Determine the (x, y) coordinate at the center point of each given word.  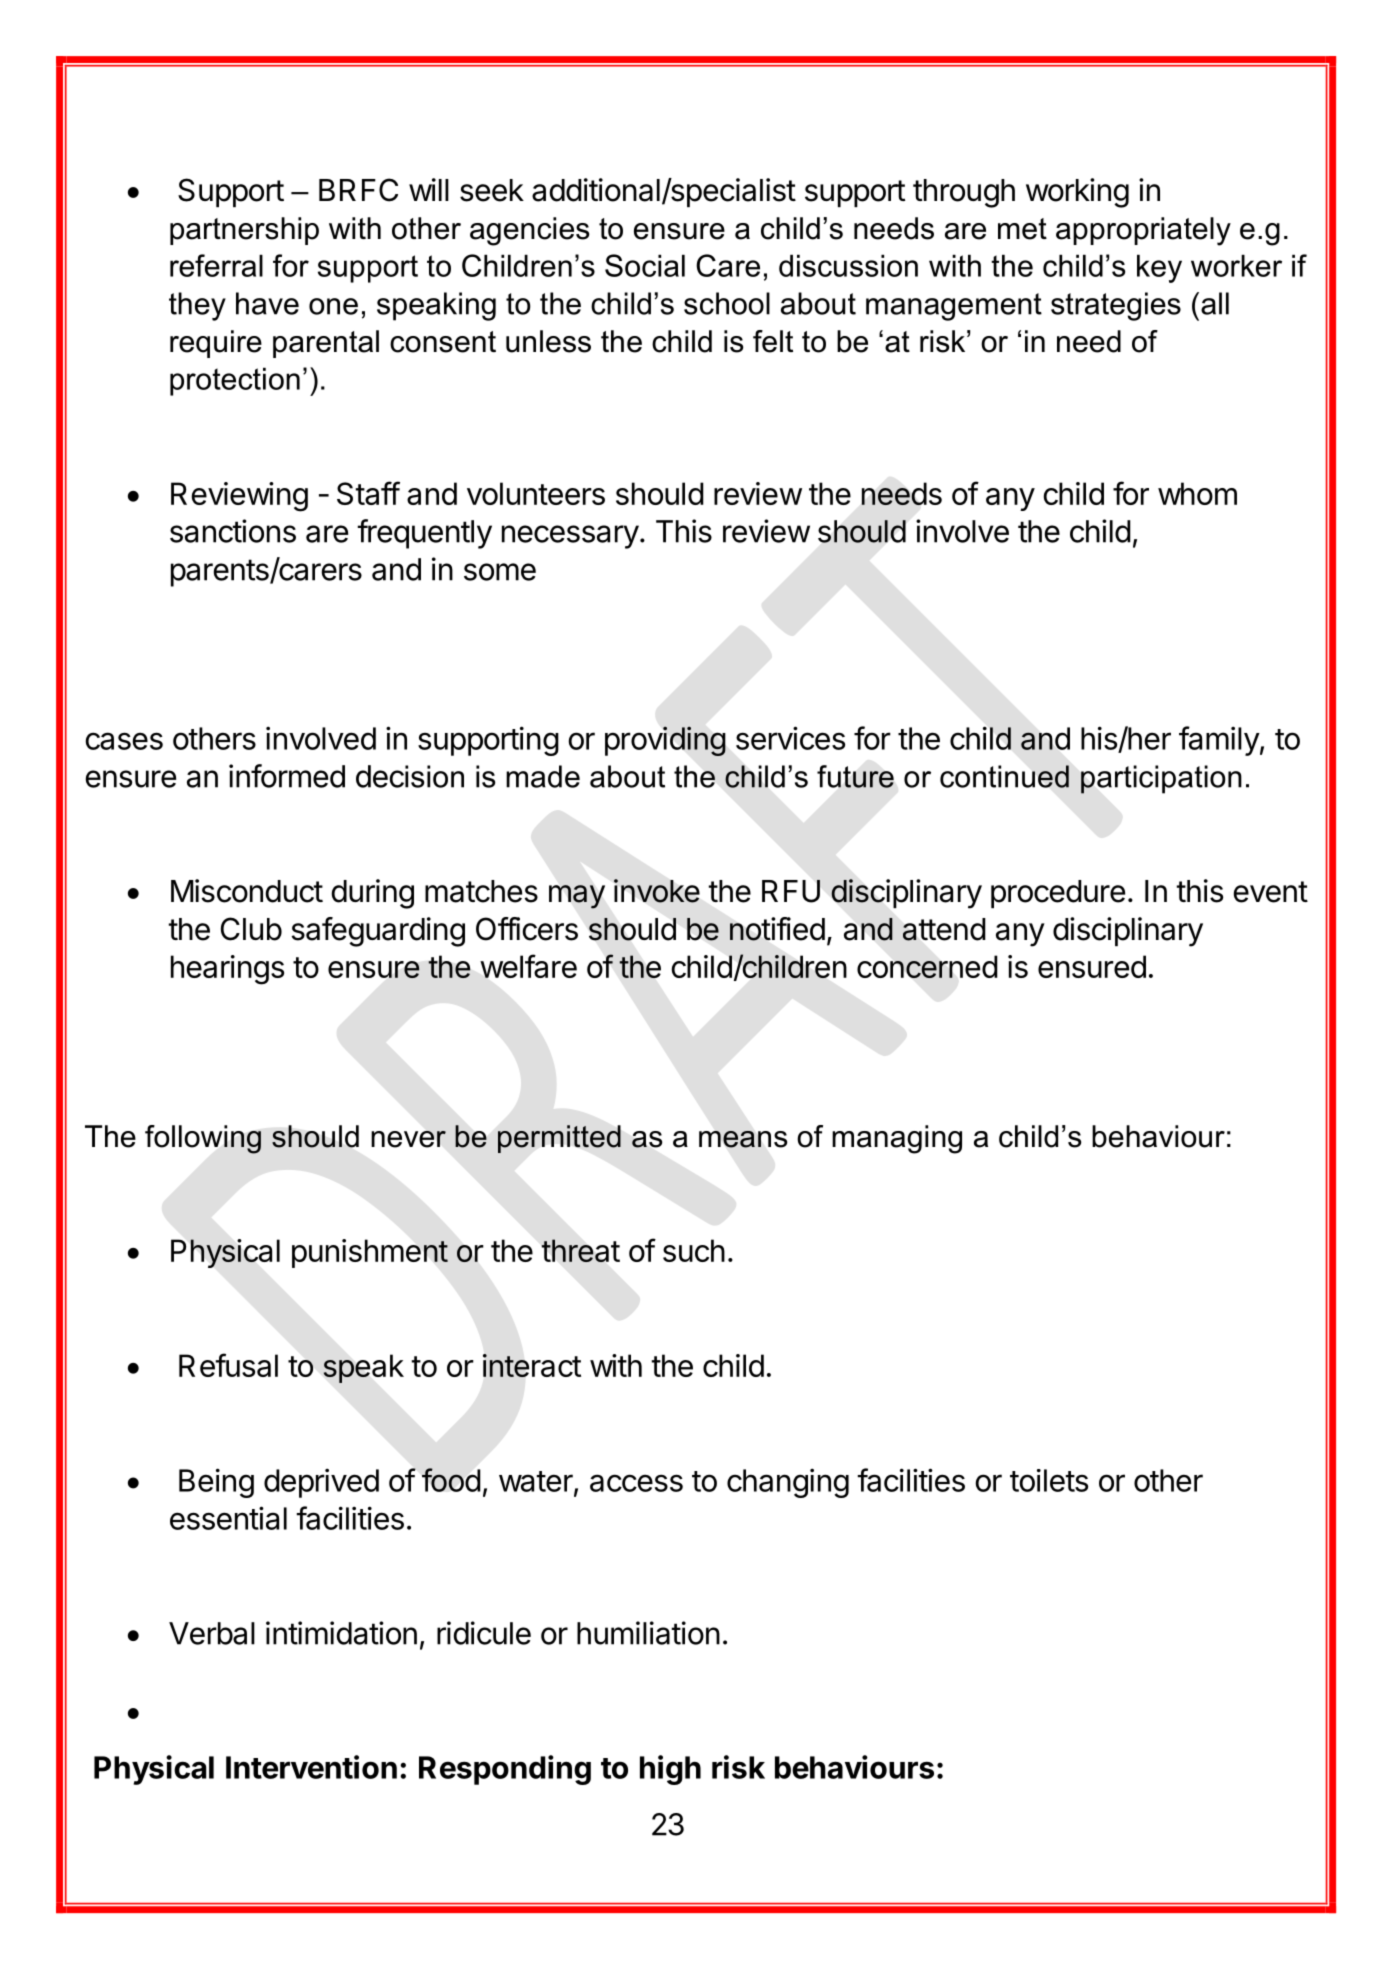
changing (788, 1483)
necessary (570, 537)
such (694, 1250)
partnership (244, 231)
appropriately (1143, 231)
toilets (1049, 1480)
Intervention (311, 1767)
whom (1197, 493)
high (670, 1770)
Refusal (228, 1365)
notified (777, 929)
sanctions (233, 531)
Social (645, 265)
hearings (227, 970)
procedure (1058, 894)
